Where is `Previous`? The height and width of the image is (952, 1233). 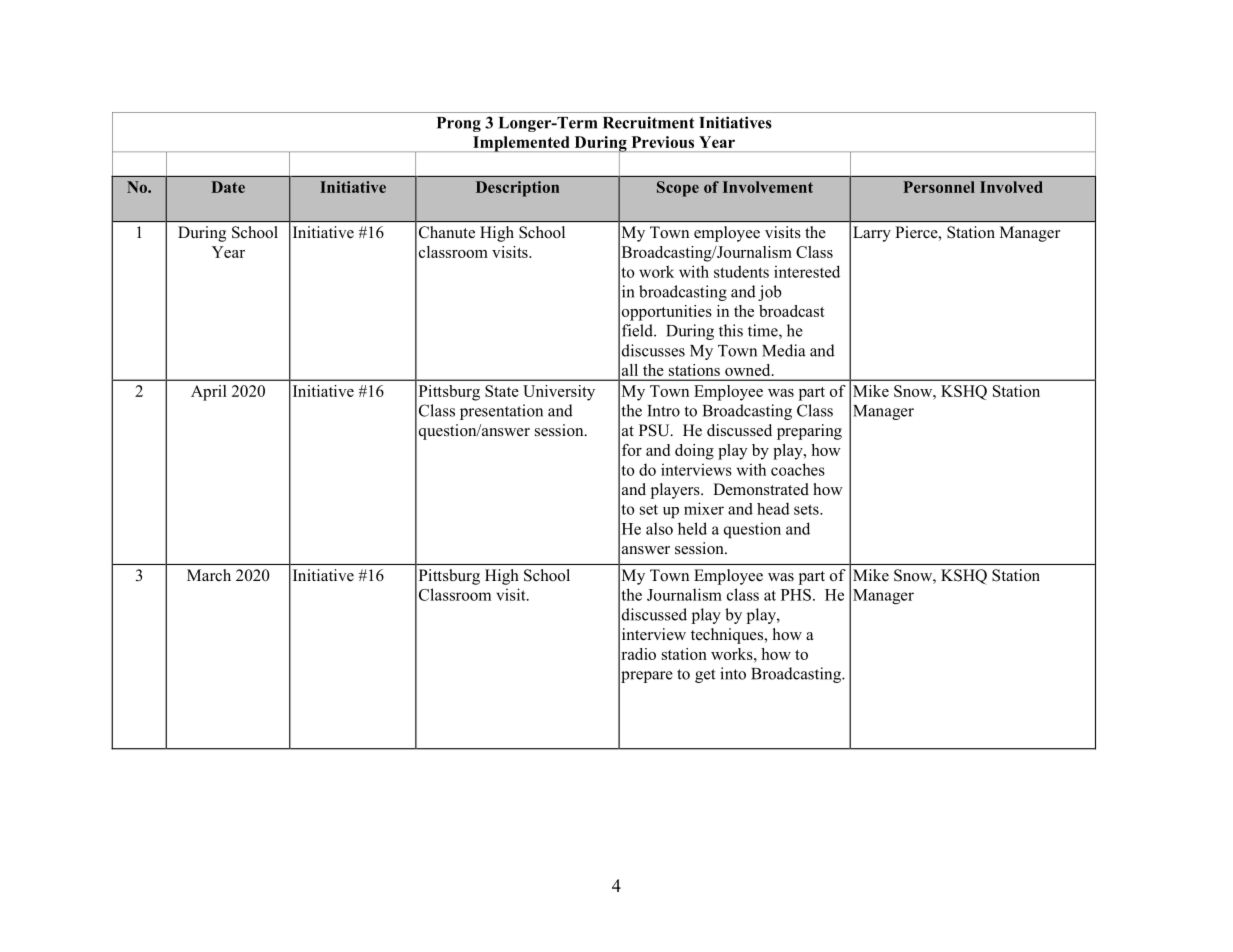
Previous is located at coordinates (663, 142).
